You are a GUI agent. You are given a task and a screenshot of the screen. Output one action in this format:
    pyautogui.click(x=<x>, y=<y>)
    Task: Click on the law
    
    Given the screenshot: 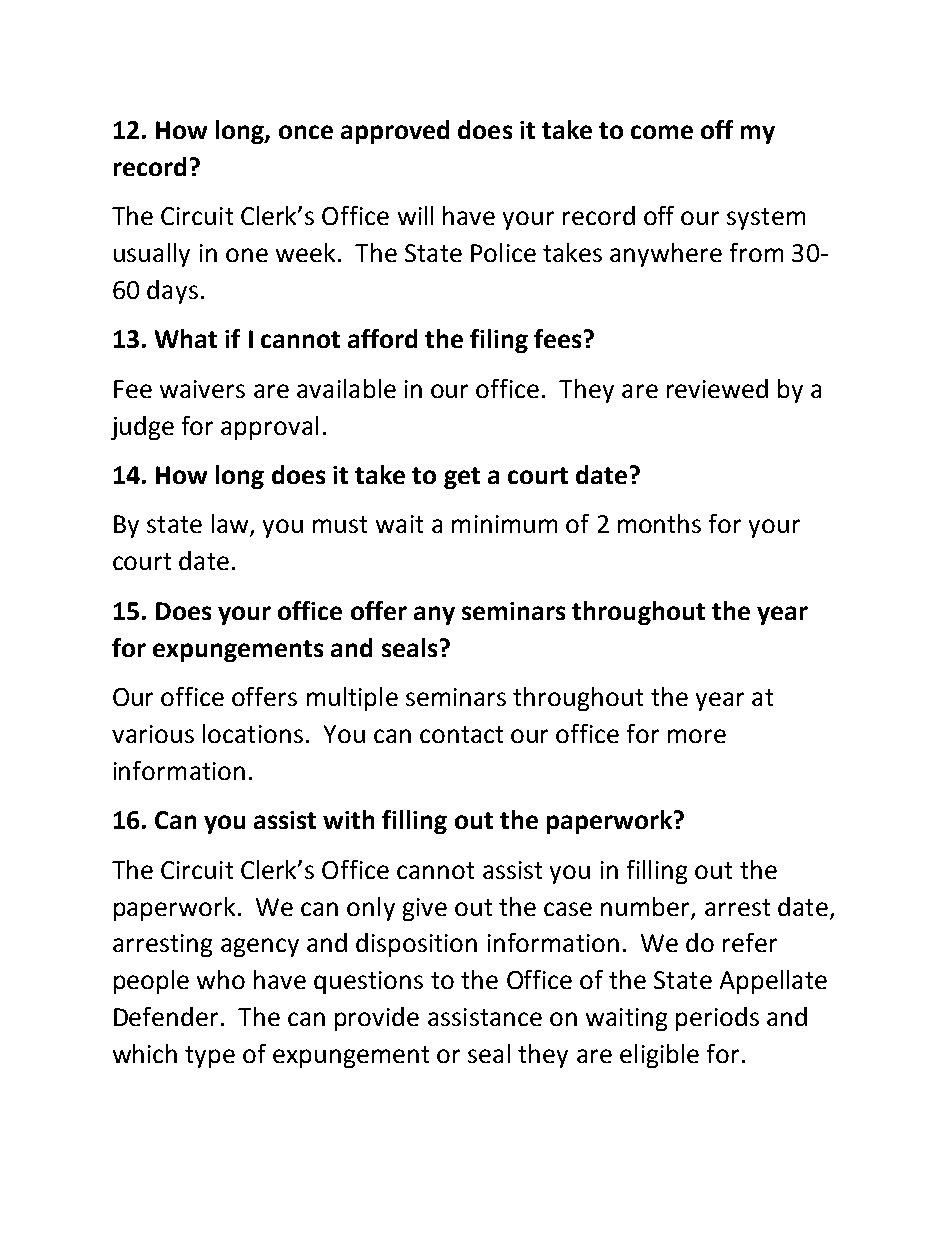 What is the action you would take?
    pyautogui.click(x=231, y=525)
